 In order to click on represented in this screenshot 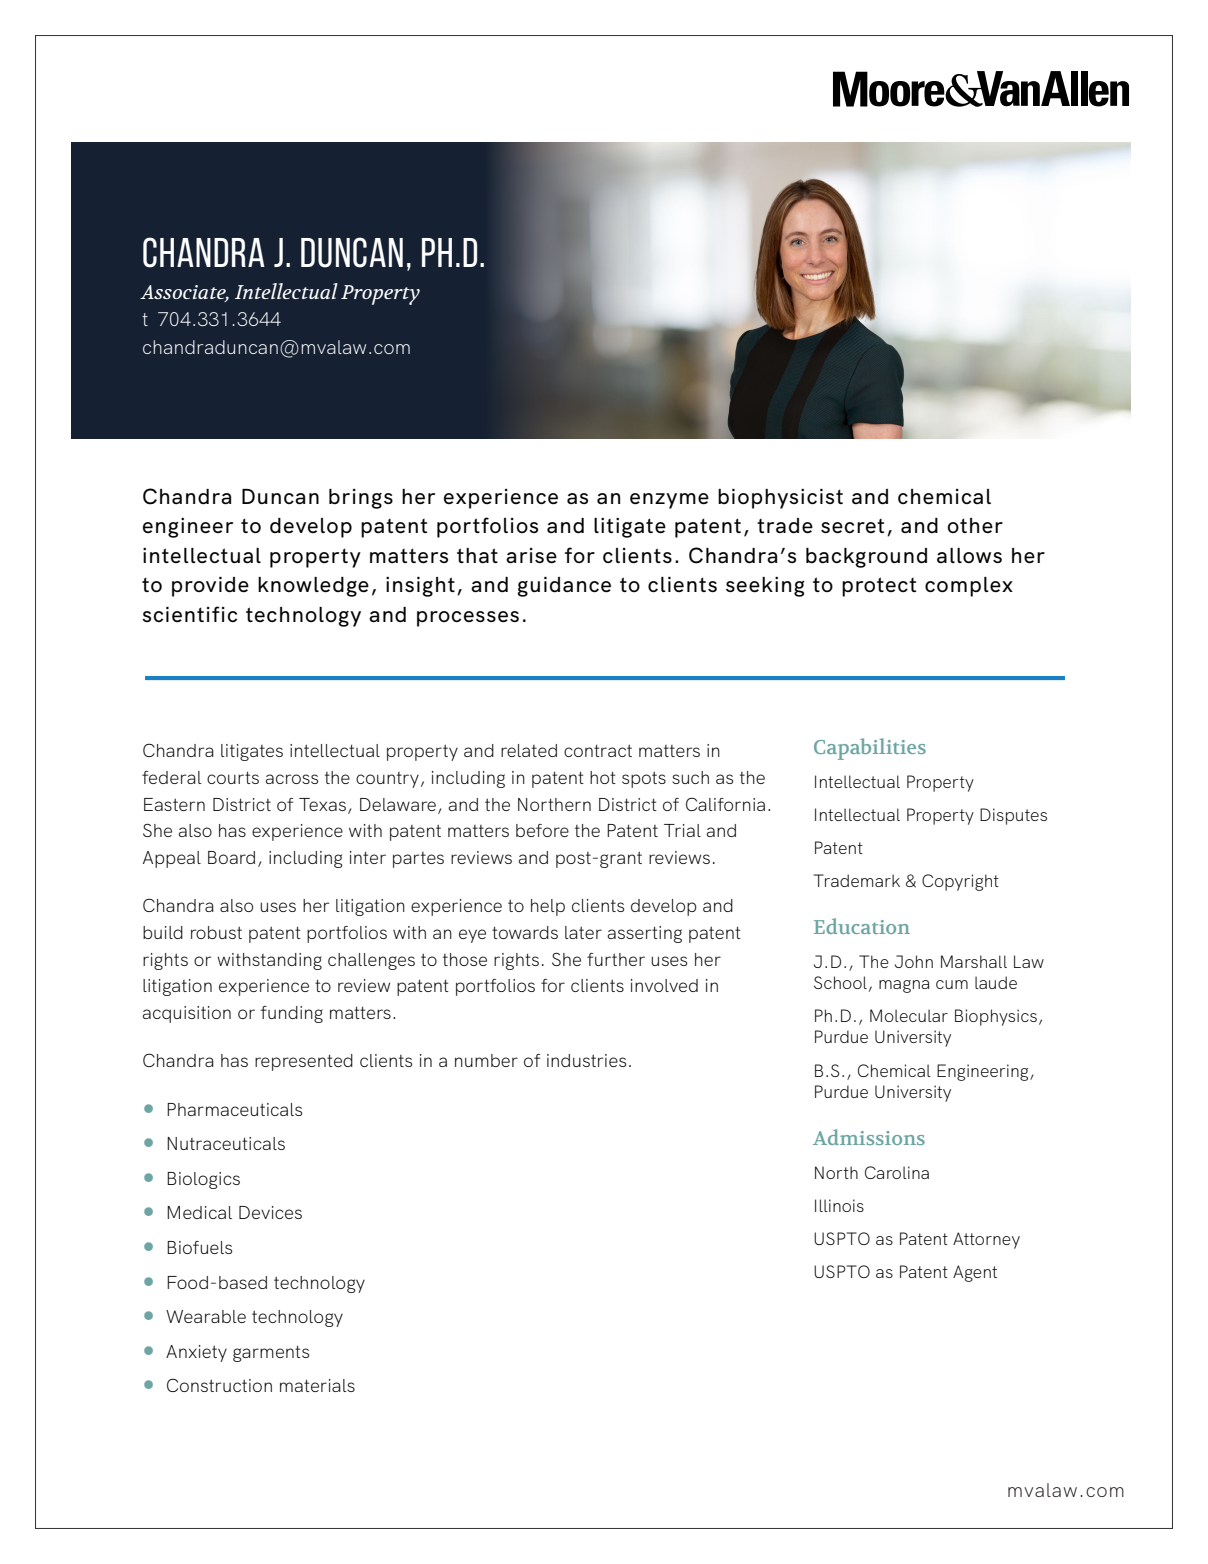, I will do `click(304, 1062)`.
